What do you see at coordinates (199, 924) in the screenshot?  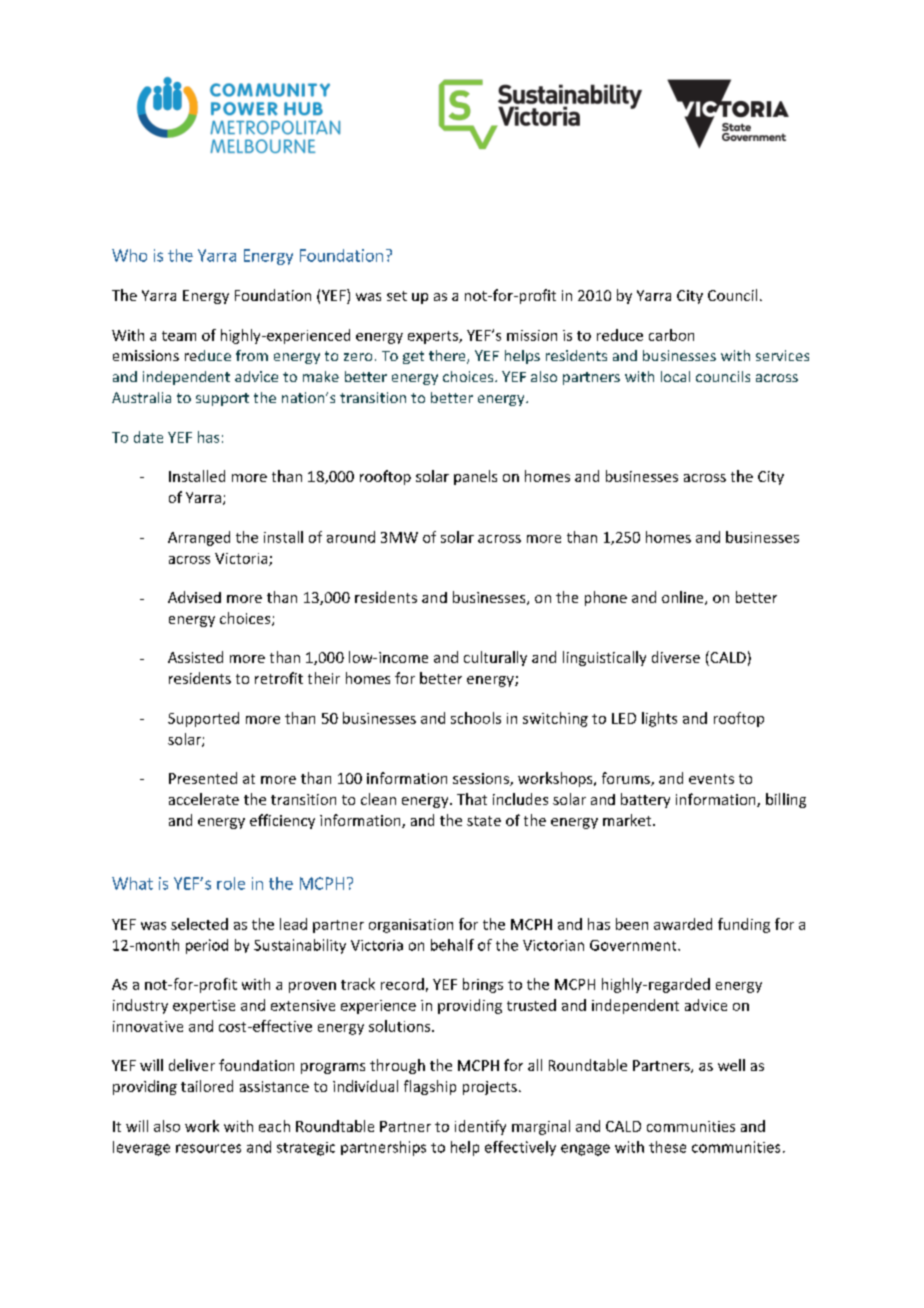 I see `selected` at bounding box center [199, 924].
